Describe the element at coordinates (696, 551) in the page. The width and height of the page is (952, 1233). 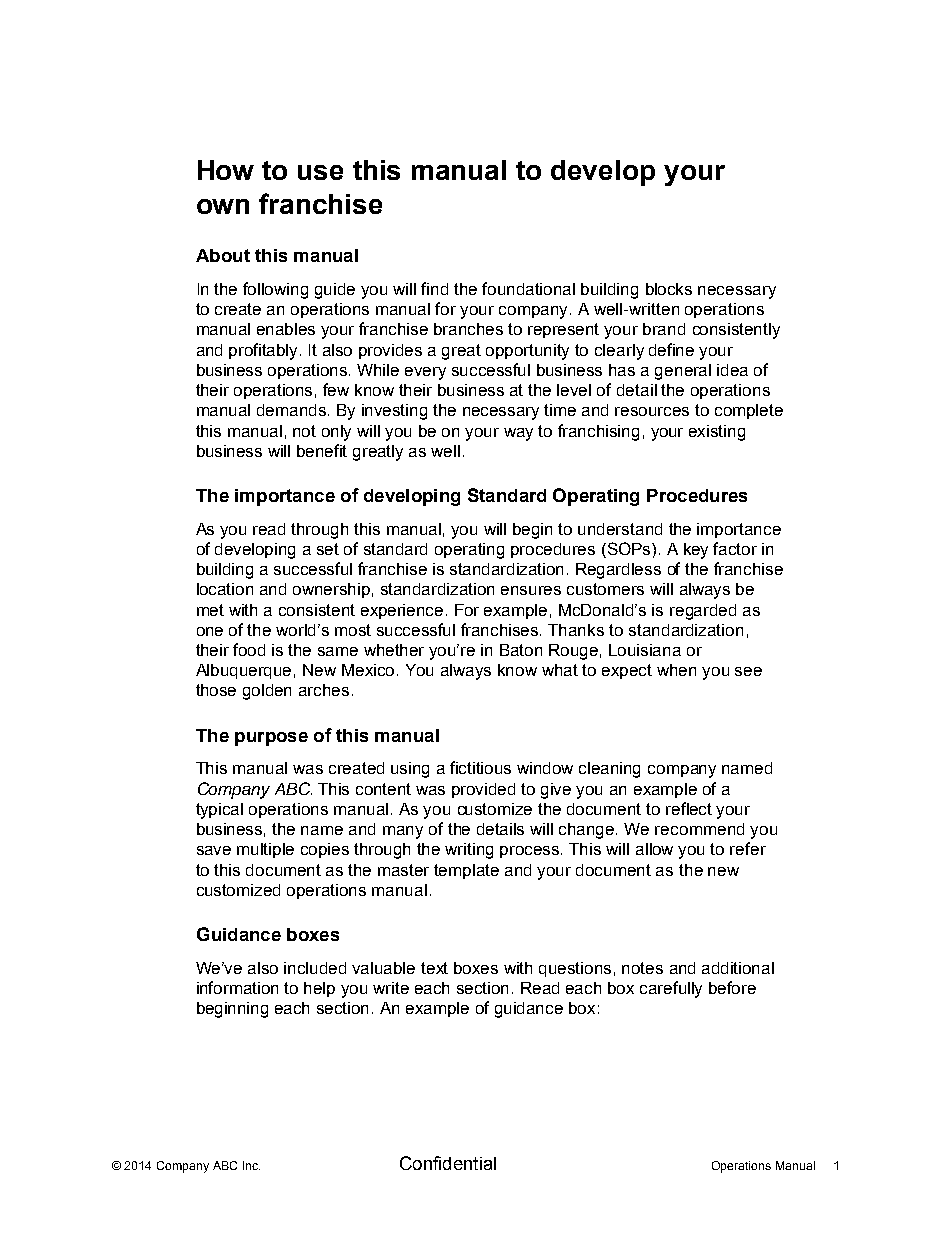
I see `key` at that location.
